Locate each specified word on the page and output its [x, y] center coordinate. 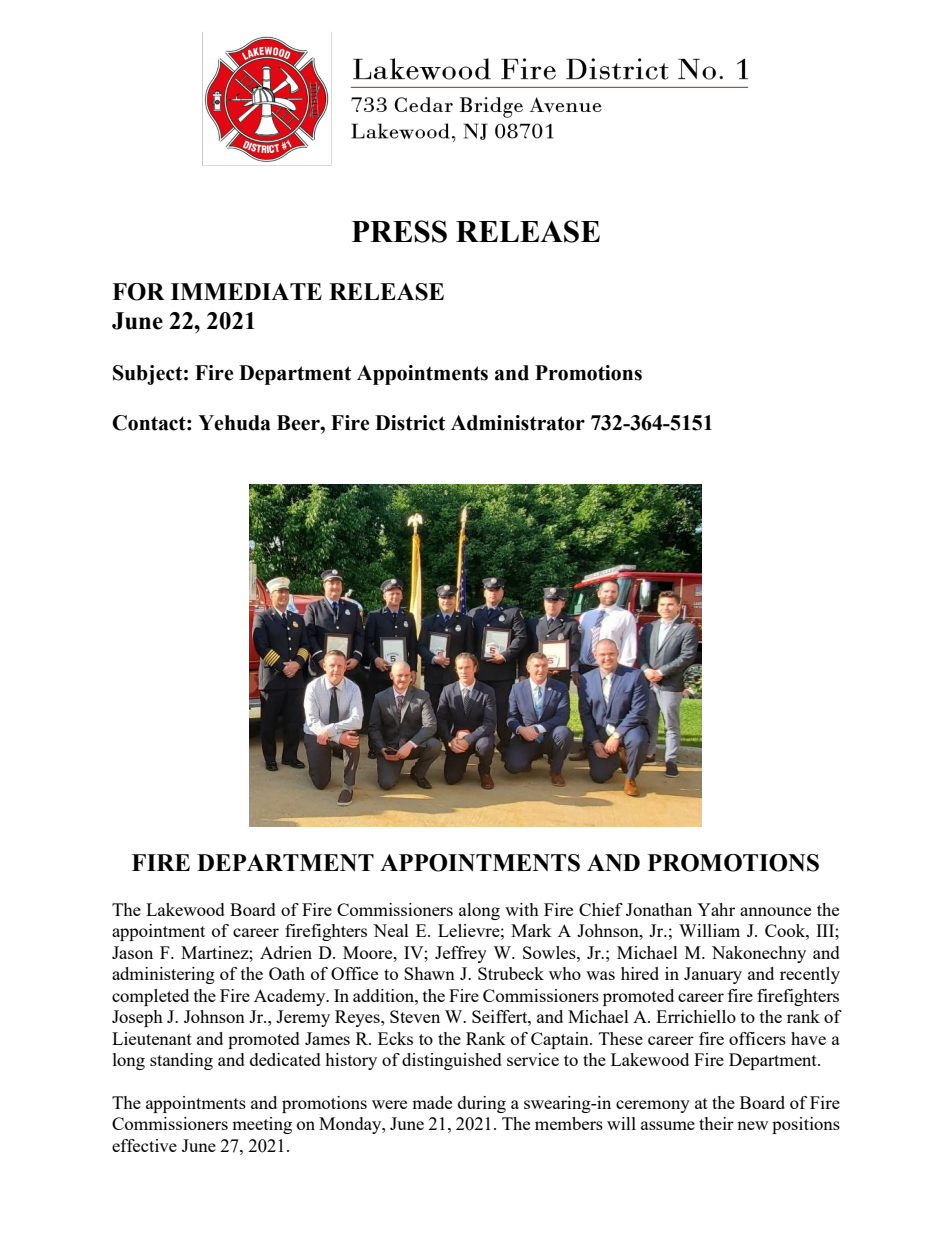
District [410, 423]
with [522, 909]
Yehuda [234, 423]
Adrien [286, 952]
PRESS [399, 231]
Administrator [518, 423]
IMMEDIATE [246, 291]
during [482, 1104]
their [716, 1123]
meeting [262, 1125]
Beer [299, 423]
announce [775, 911]
